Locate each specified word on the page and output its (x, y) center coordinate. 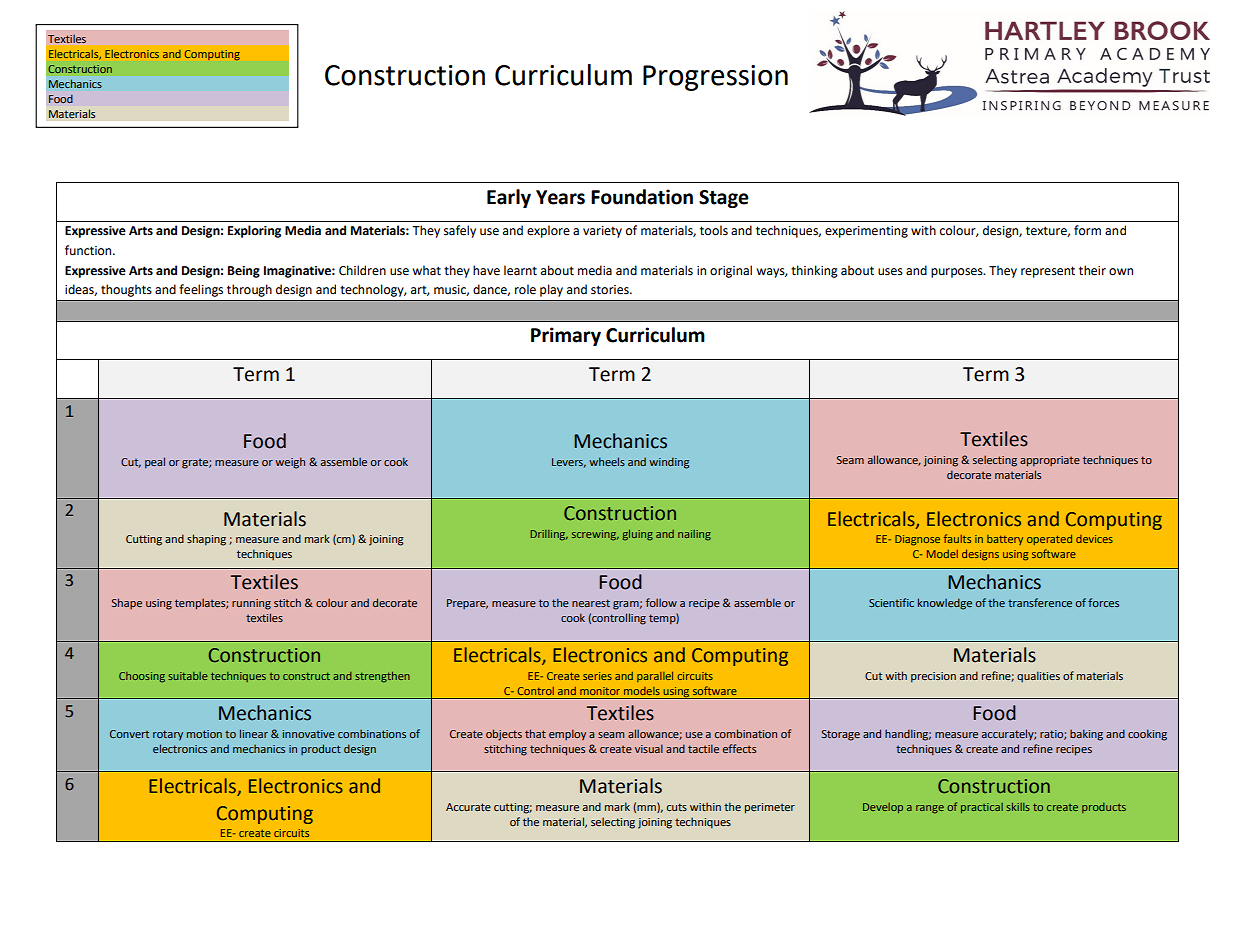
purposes (958, 273)
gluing (638, 535)
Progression (715, 78)
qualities (1038, 677)
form (1087, 230)
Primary (566, 336)
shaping (206, 540)
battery (1005, 540)
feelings (201, 290)
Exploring (254, 231)
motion (204, 734)
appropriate (1050, 461)
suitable (188, 676)
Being (244, 272)
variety (602, 232)
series (597, 676)
